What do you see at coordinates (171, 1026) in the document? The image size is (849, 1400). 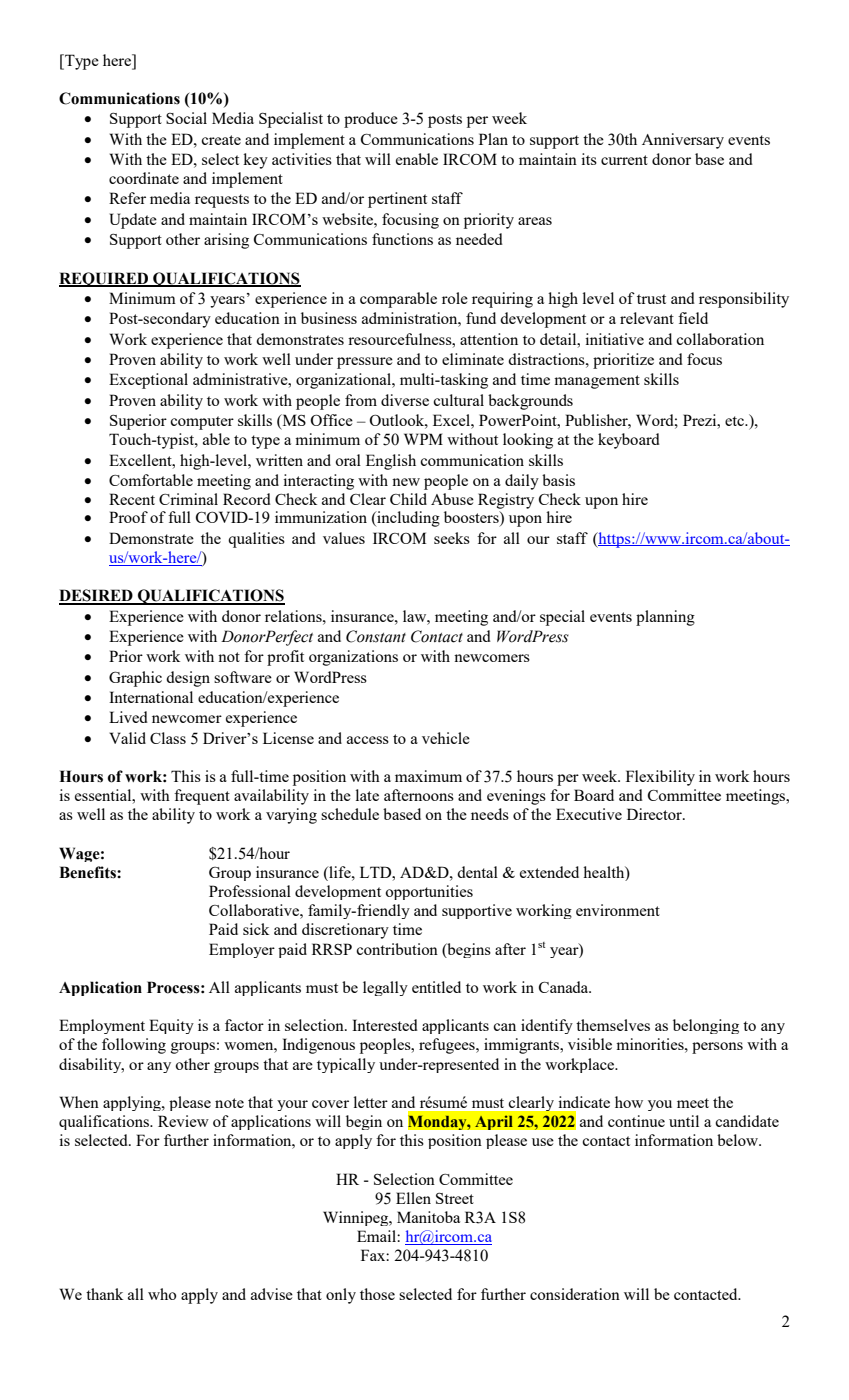 I see `Equity` at bounding box center [171, 1026].
